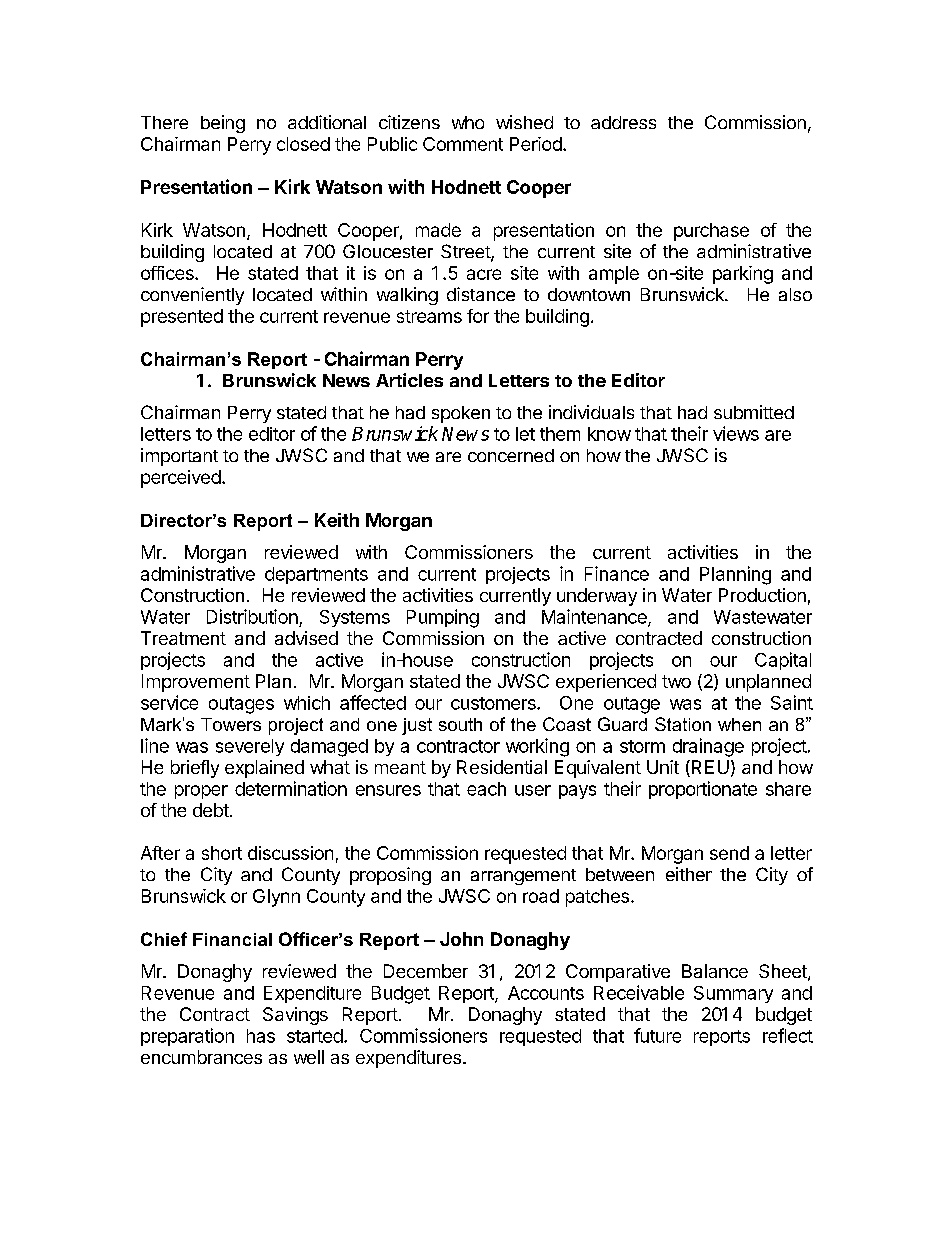  What do you see at coordinates (223, 124) in the screenshot?
I see `being` at bounding box center [223, 124].
